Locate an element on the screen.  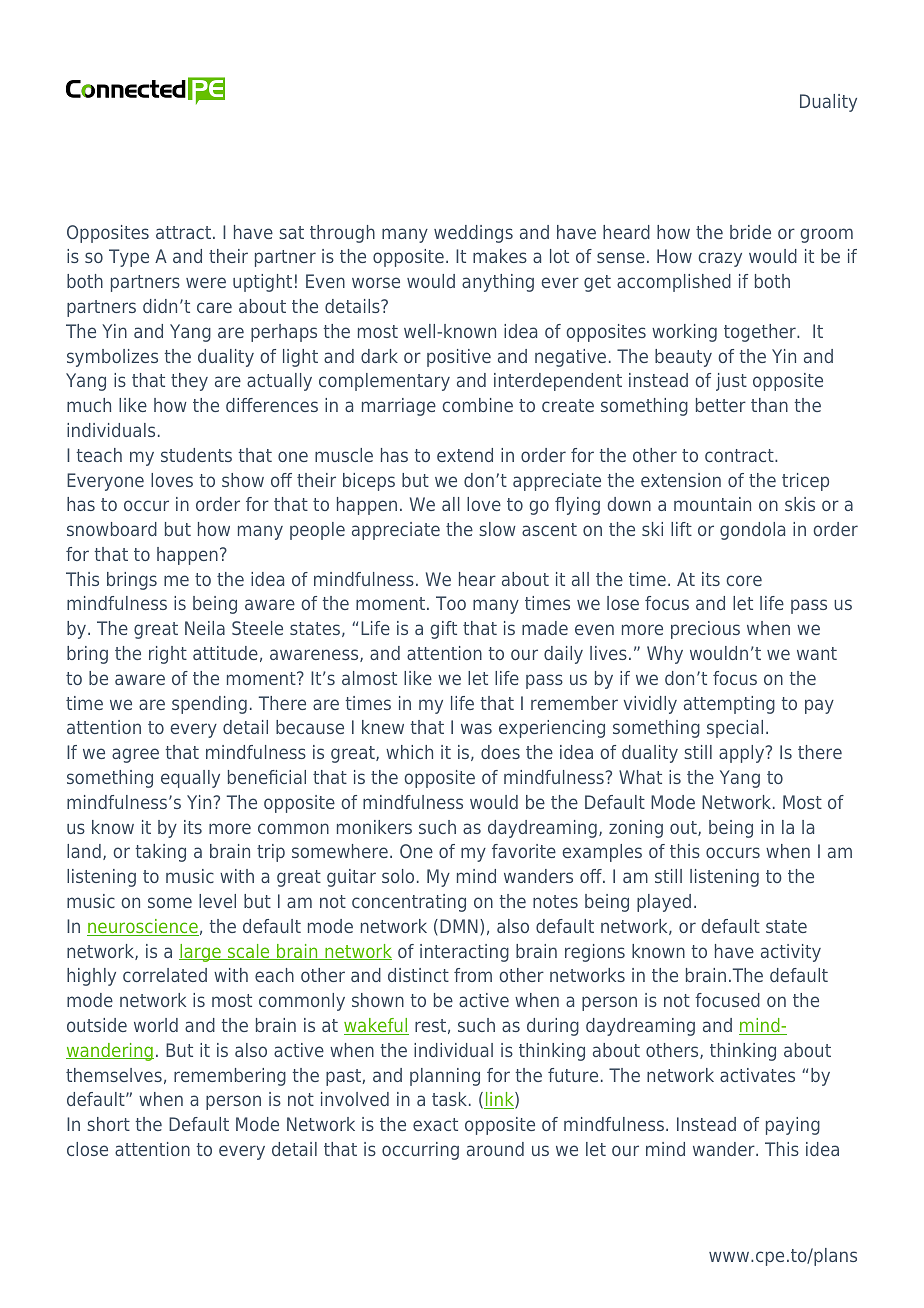
attempting is located at coordinates (729, 705).
